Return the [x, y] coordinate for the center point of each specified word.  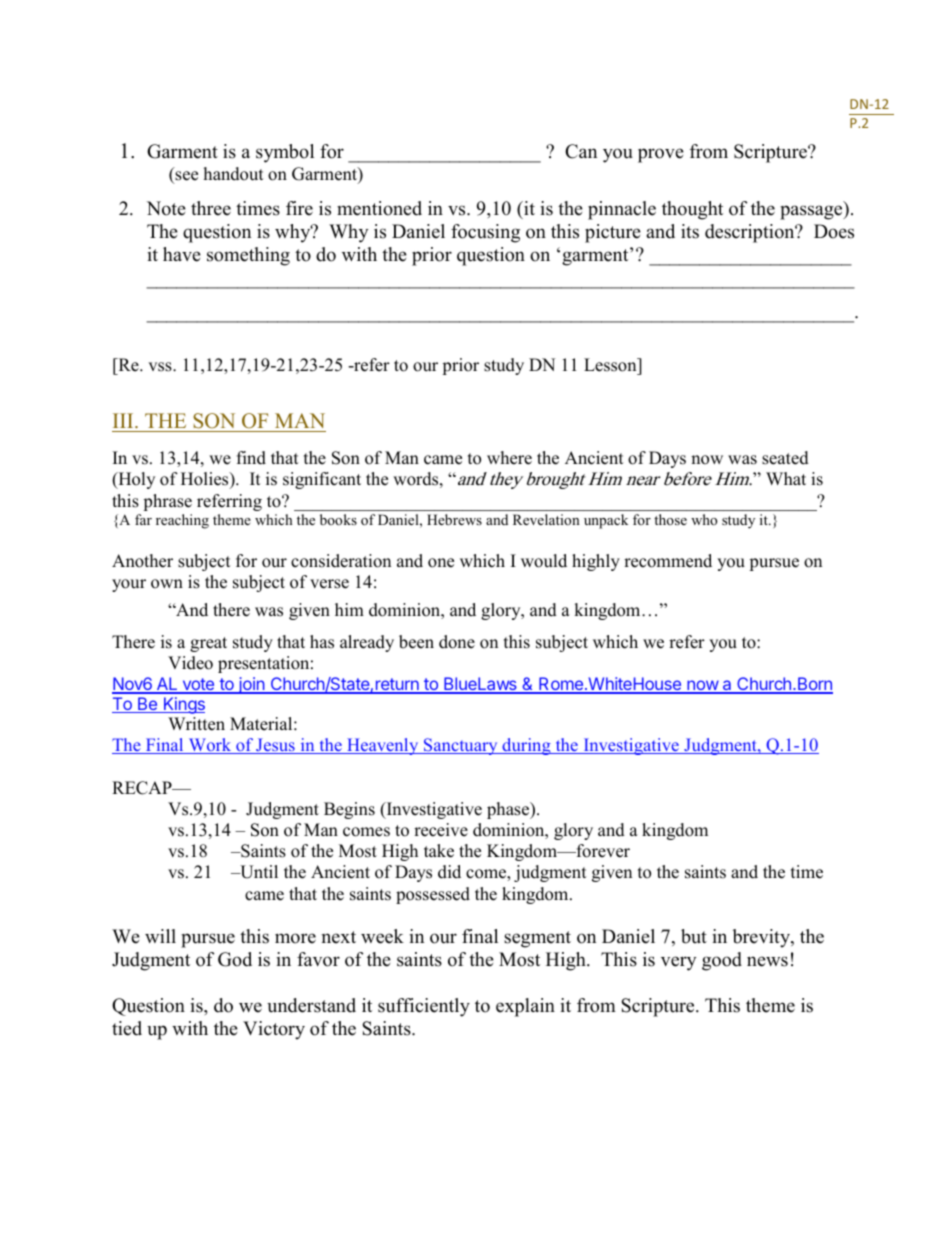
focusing [485, 233]
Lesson [611, 365]
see [185, 177]
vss [161, 367]
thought [692, 210]
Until [258, 872]
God [235, 959]
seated [785, 458]
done [457, 642]
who [704, 519]
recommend [668, 561]
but [694, 936]
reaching [182, 521]
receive [441, 830]
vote [198, 685]
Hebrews [454, 519]
